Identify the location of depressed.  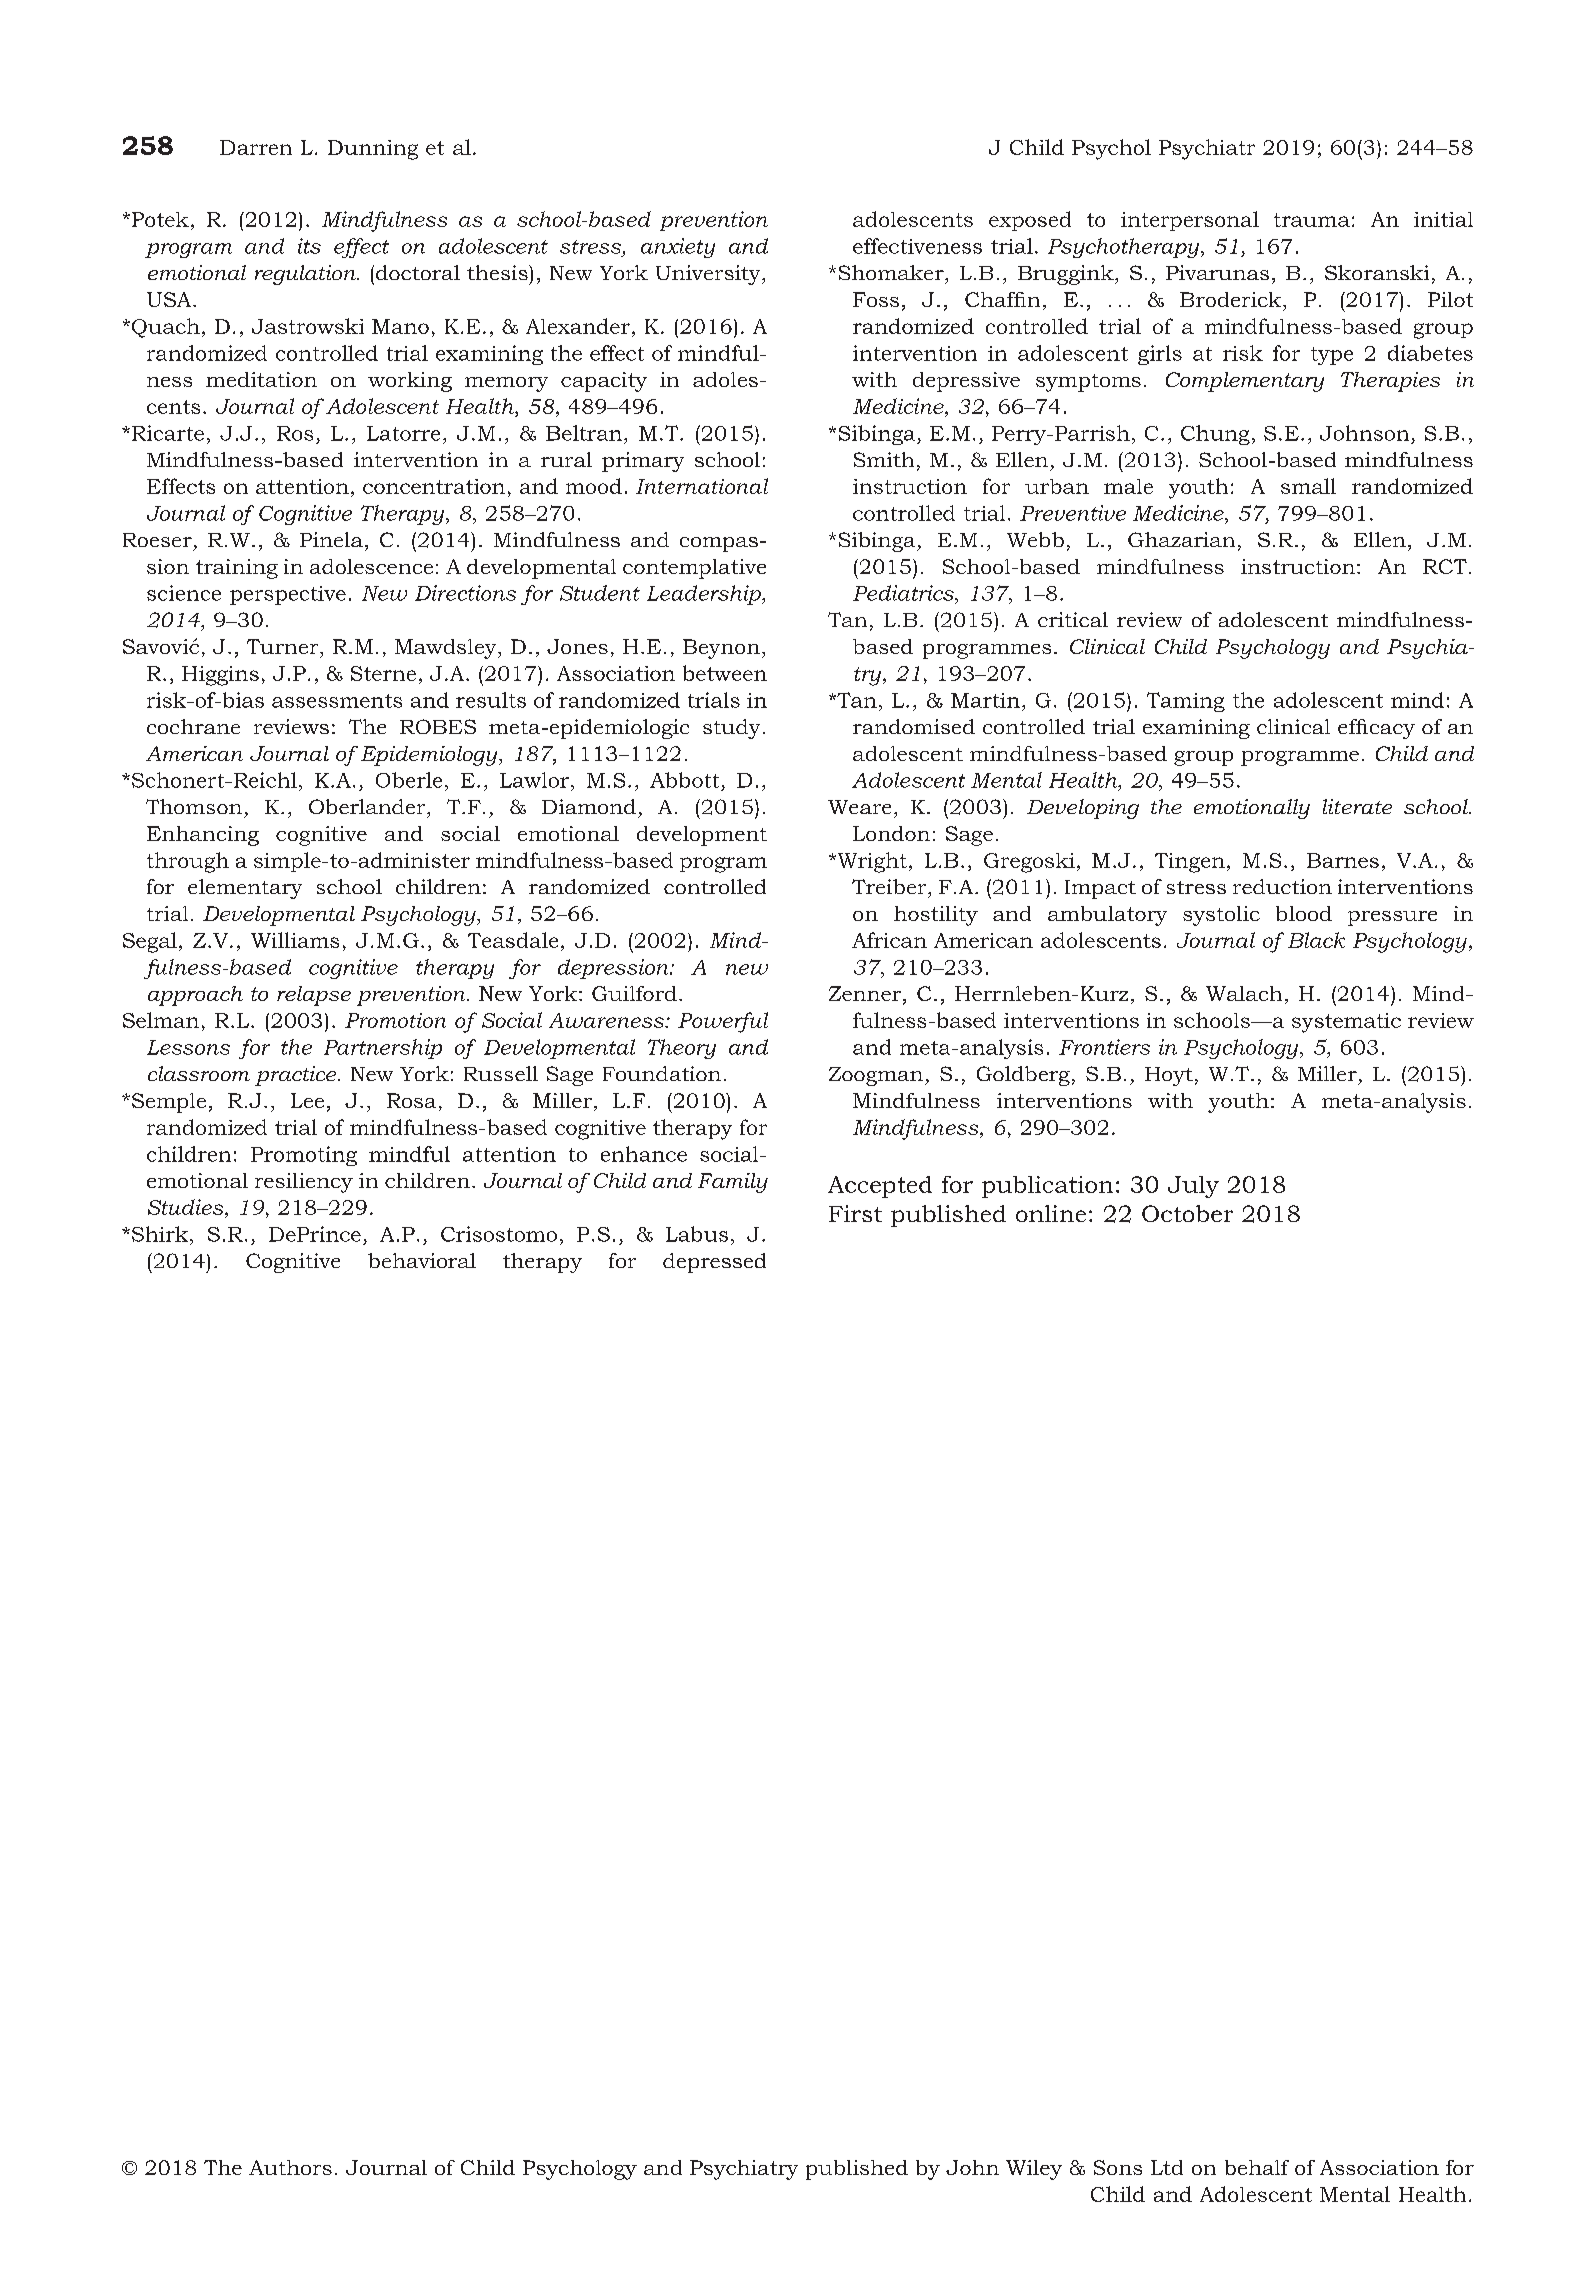
(714, 1263).
